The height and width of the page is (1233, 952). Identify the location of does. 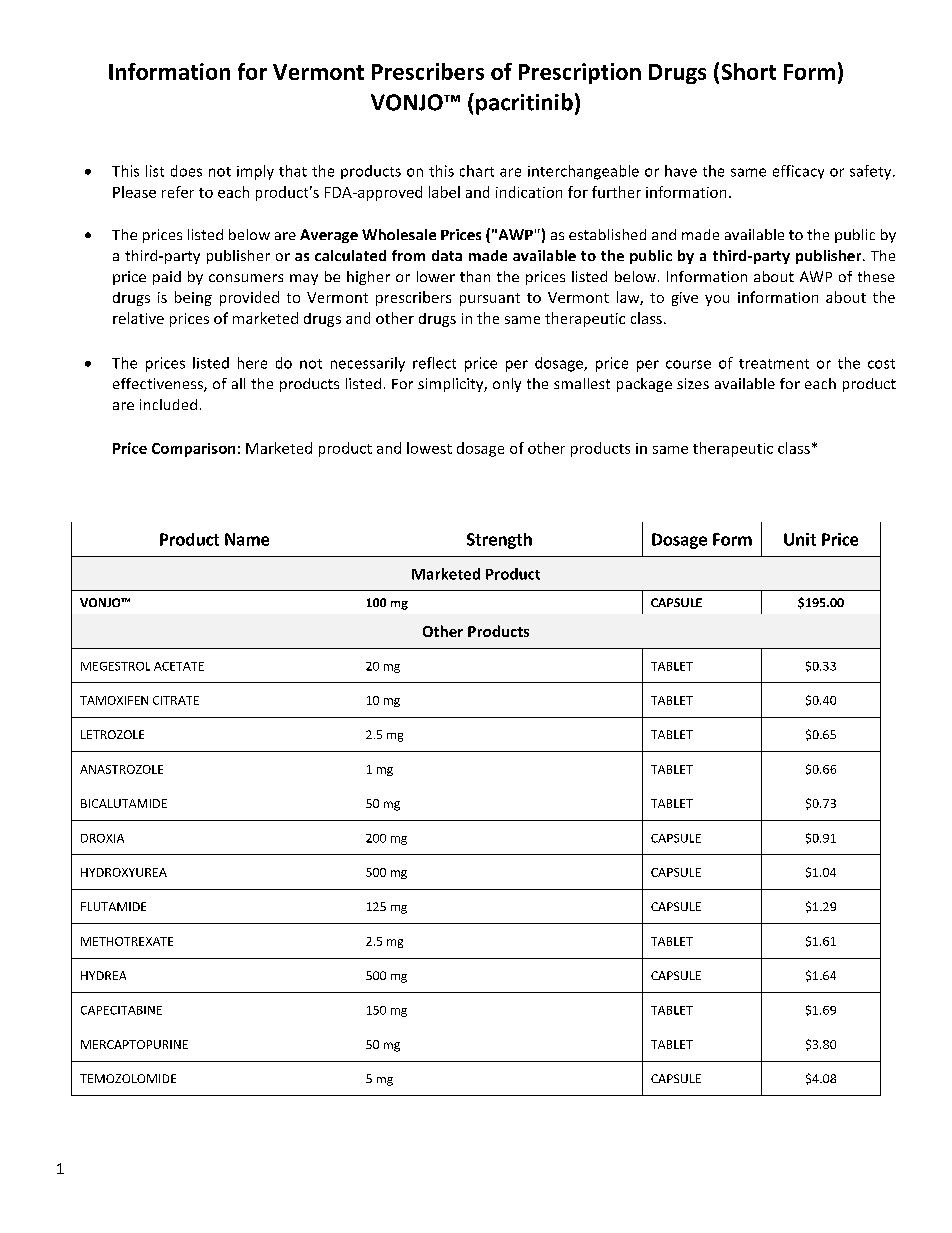
(186, 171).
